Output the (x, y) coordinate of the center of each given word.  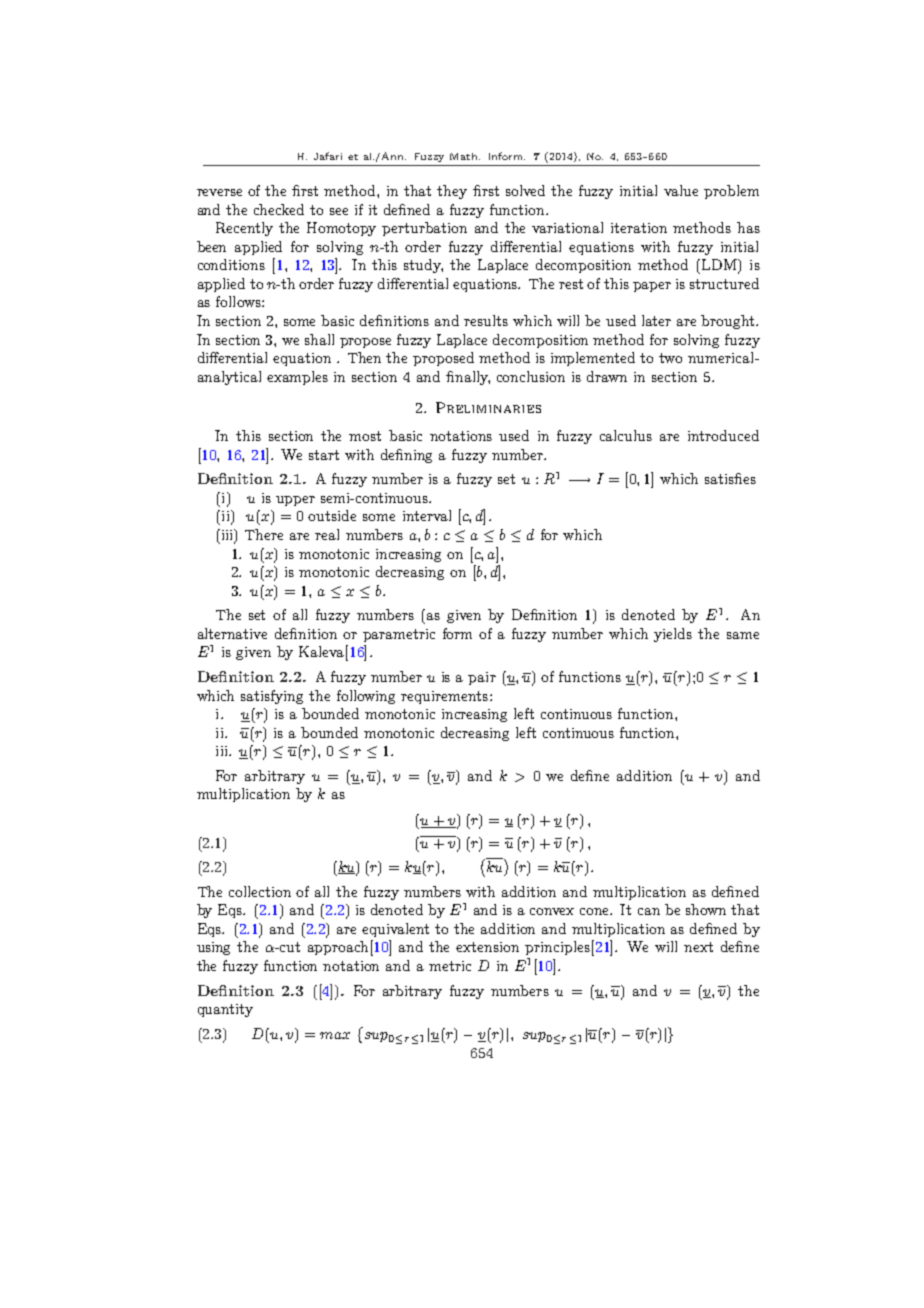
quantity (225, 1010)
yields (673, 635)
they (452, 192)
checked (279, 209)
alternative (232, 633)
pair (482, 678)
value (681, 190)
